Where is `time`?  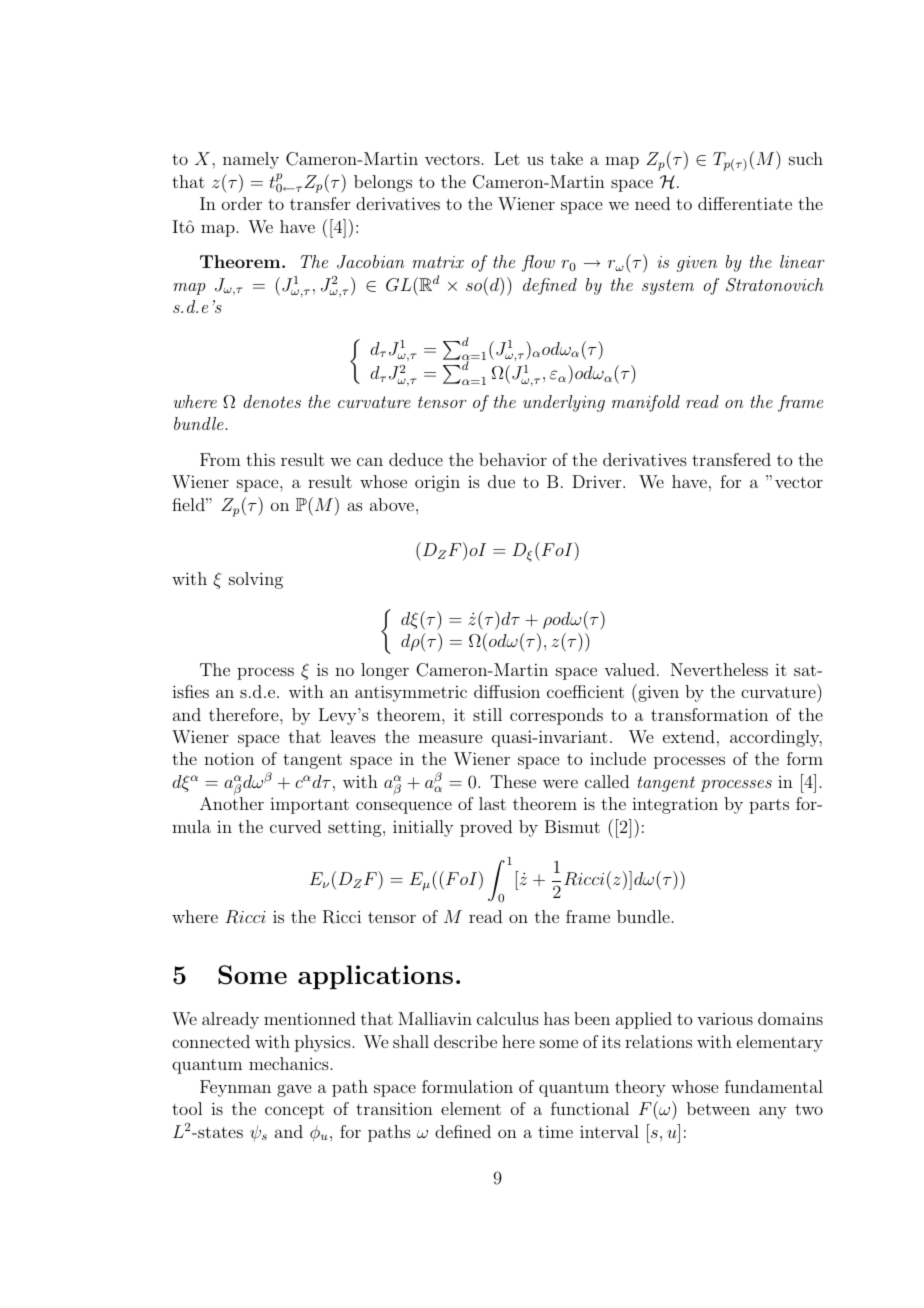
time is located at coordinates (555, 1131).
